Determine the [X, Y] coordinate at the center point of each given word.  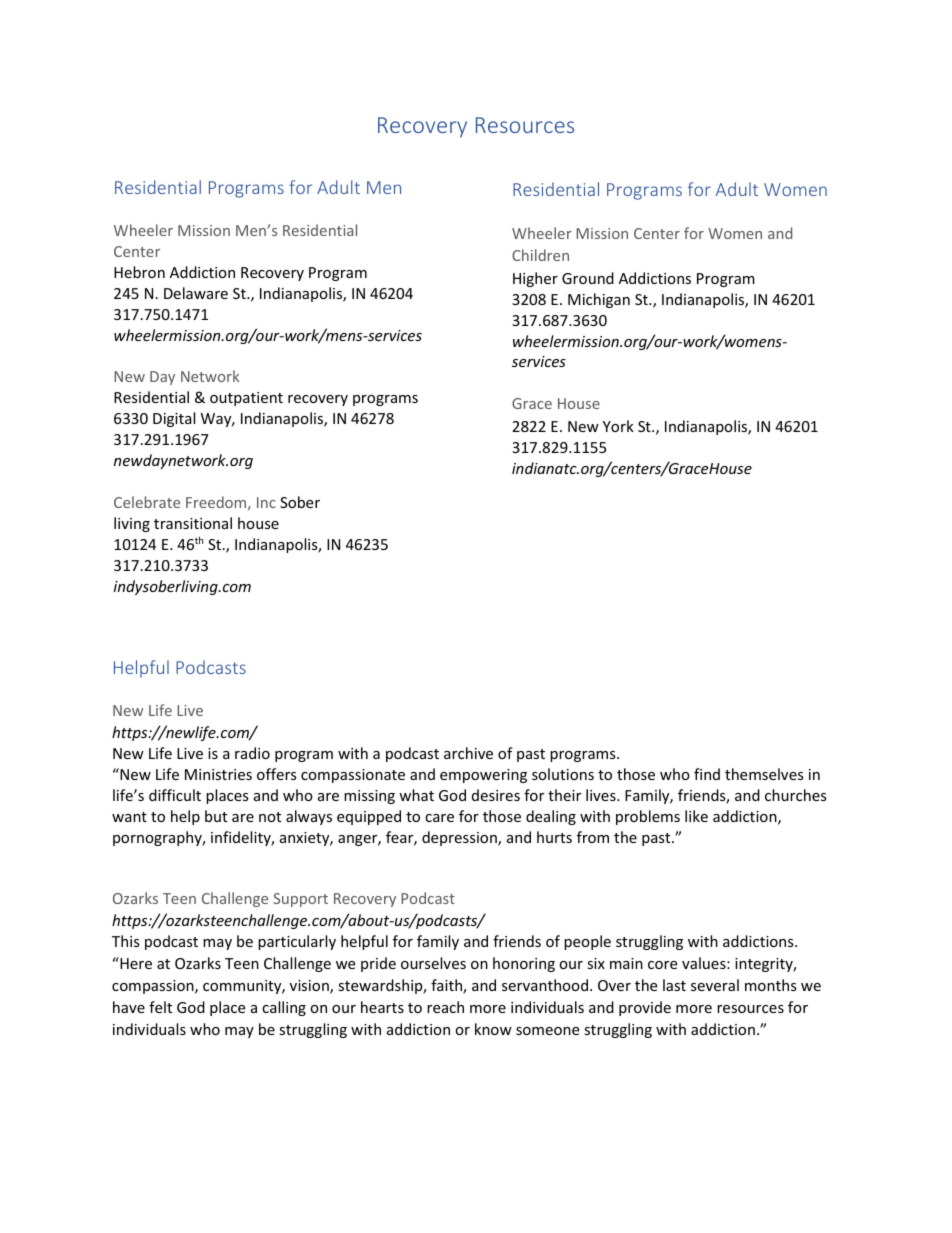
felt [160, 1007]
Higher [535, 279]
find [707, 774]
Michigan [599, 300]
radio [252, 753]
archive [468, 753]
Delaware [196, 293]
